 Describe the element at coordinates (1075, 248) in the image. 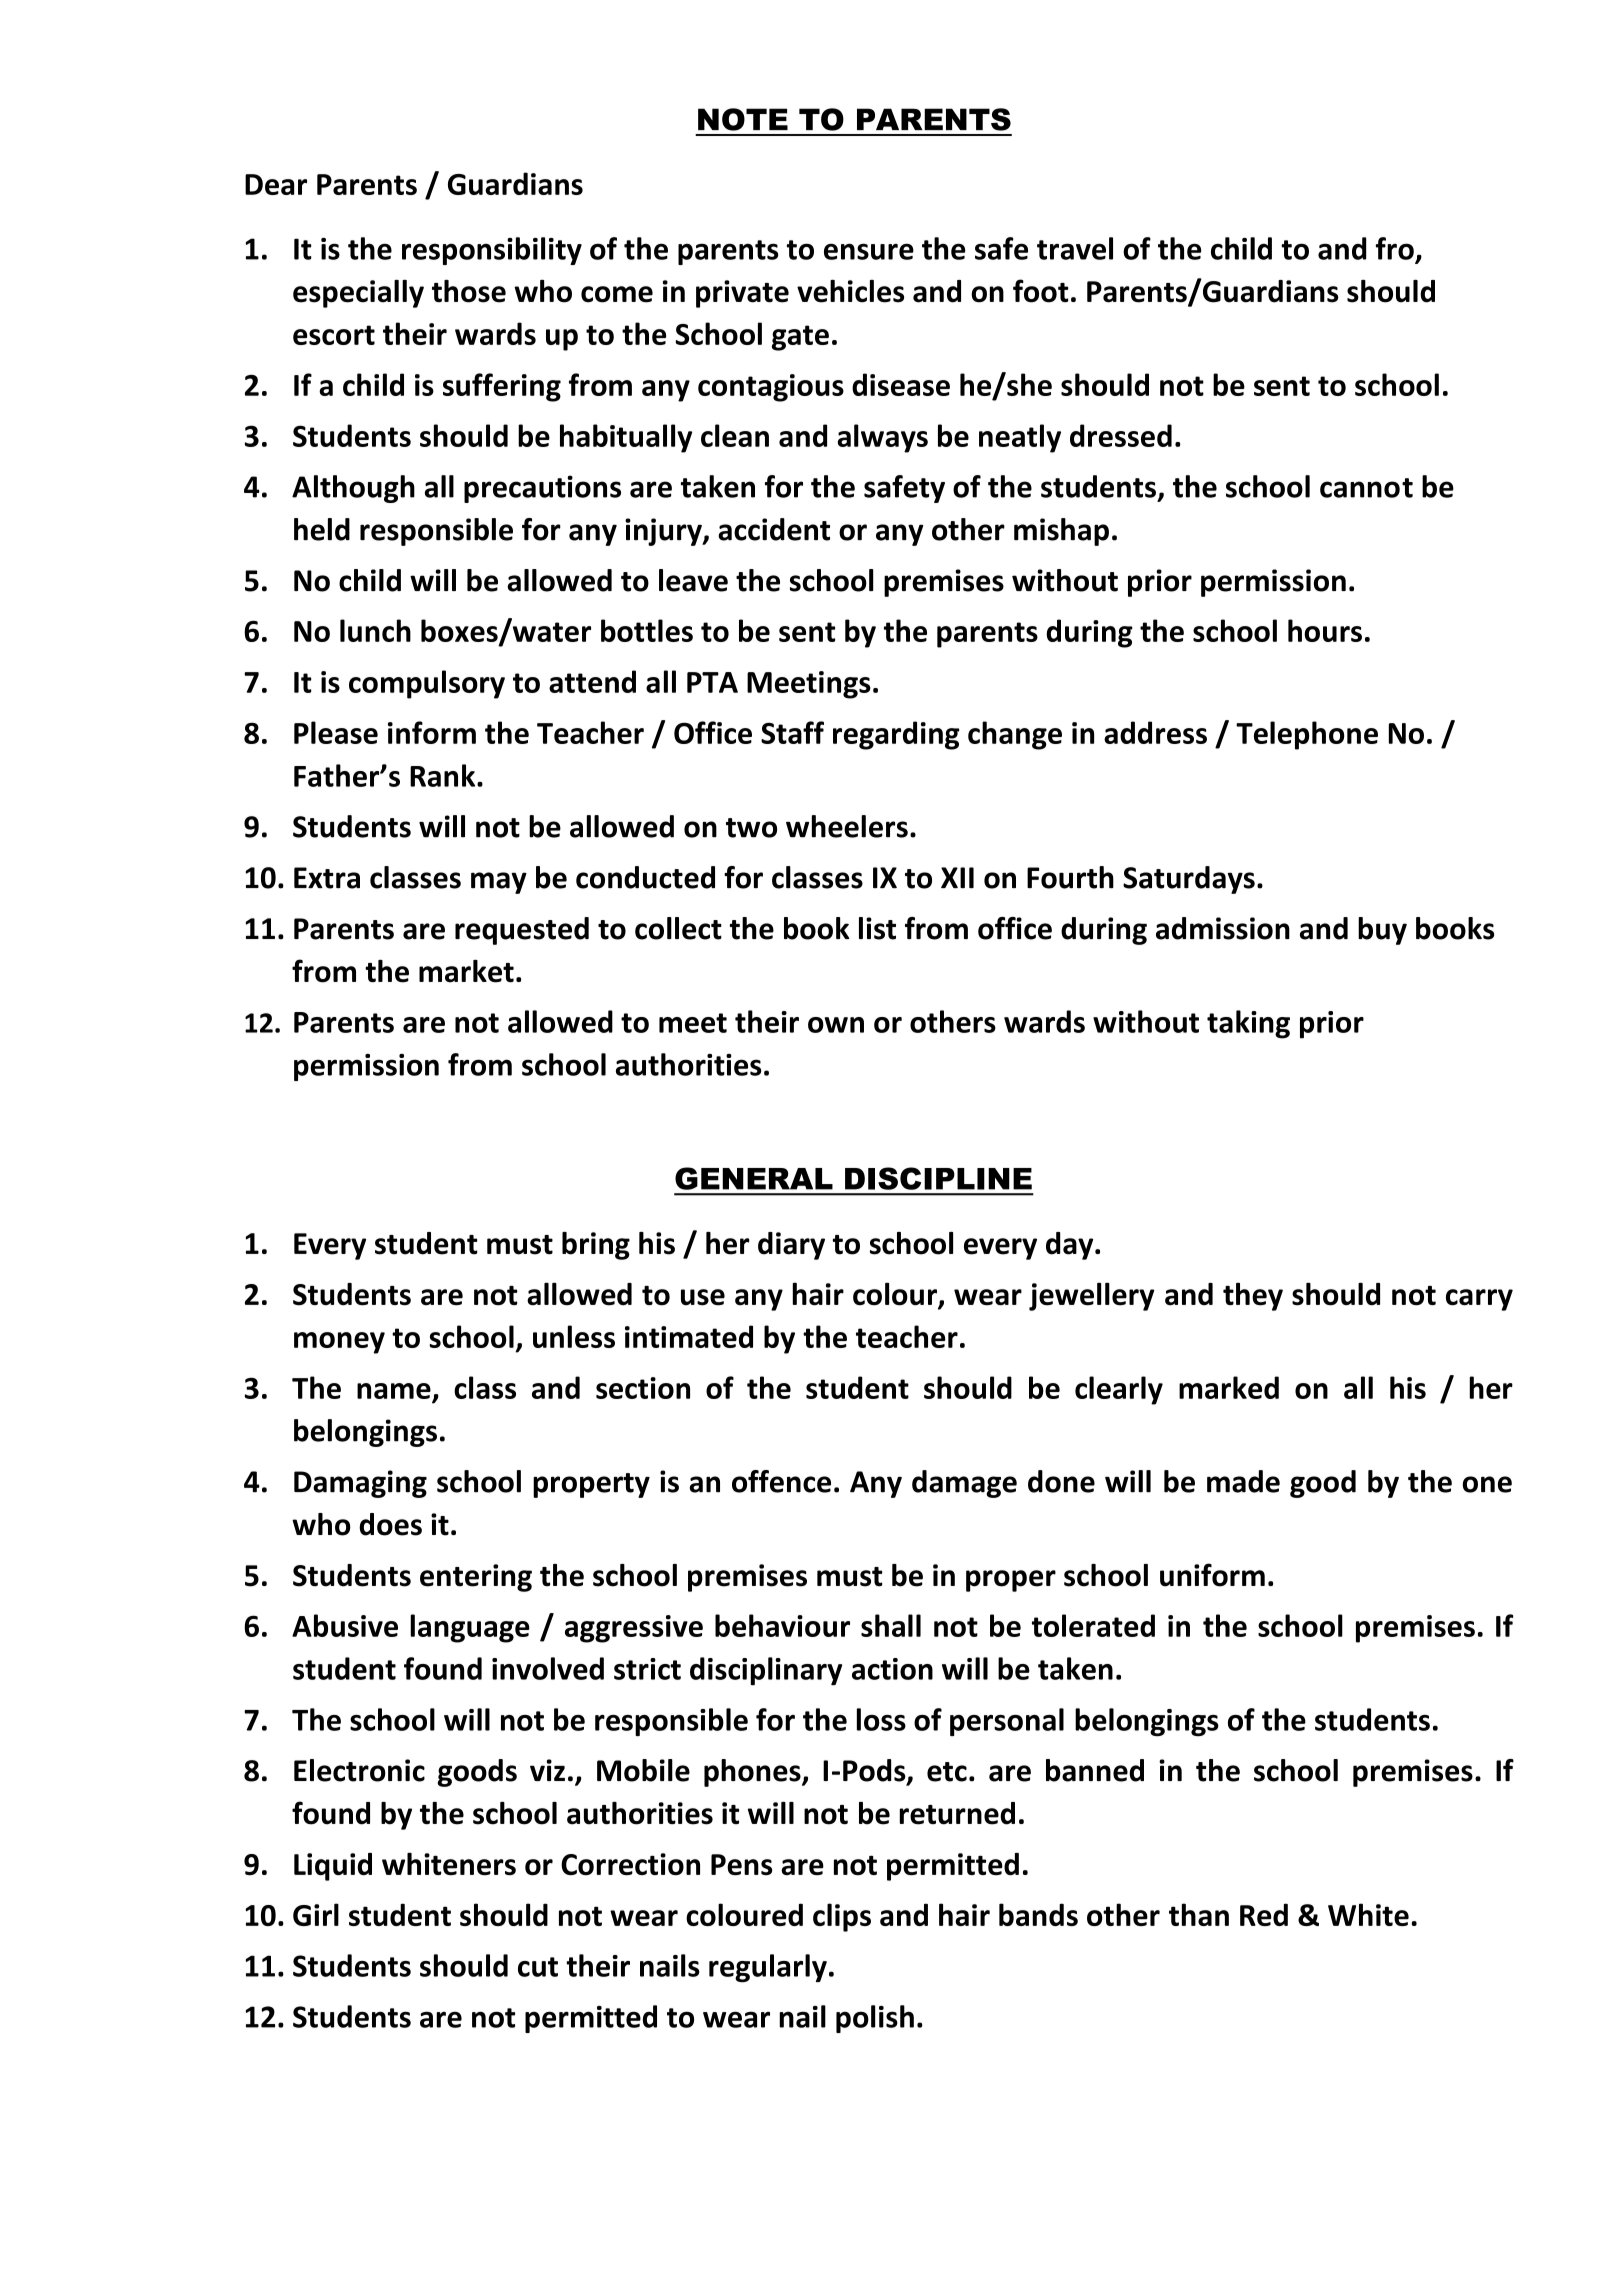

I see `travel` at that location.
